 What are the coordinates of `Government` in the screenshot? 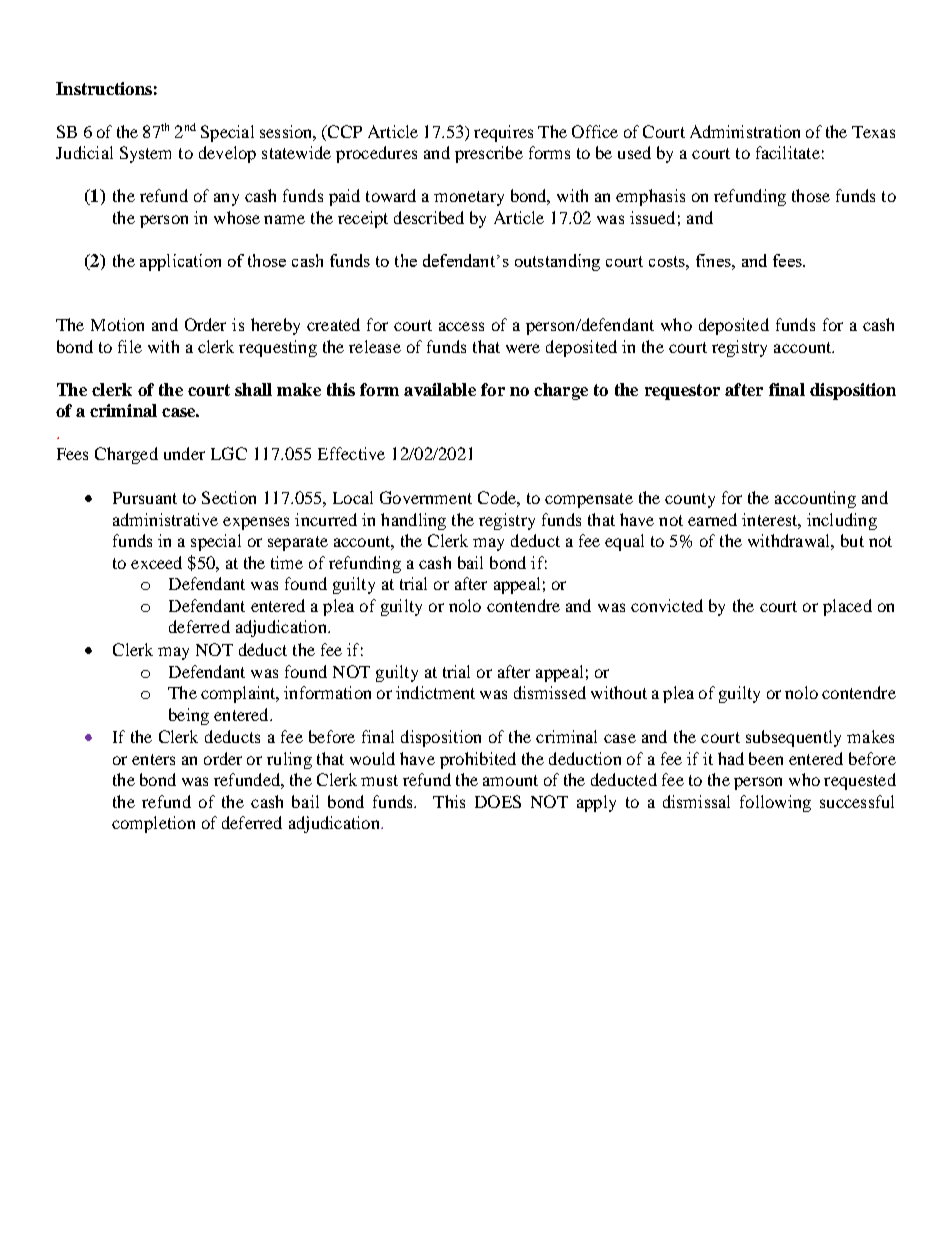 It's located at (426, 497).
